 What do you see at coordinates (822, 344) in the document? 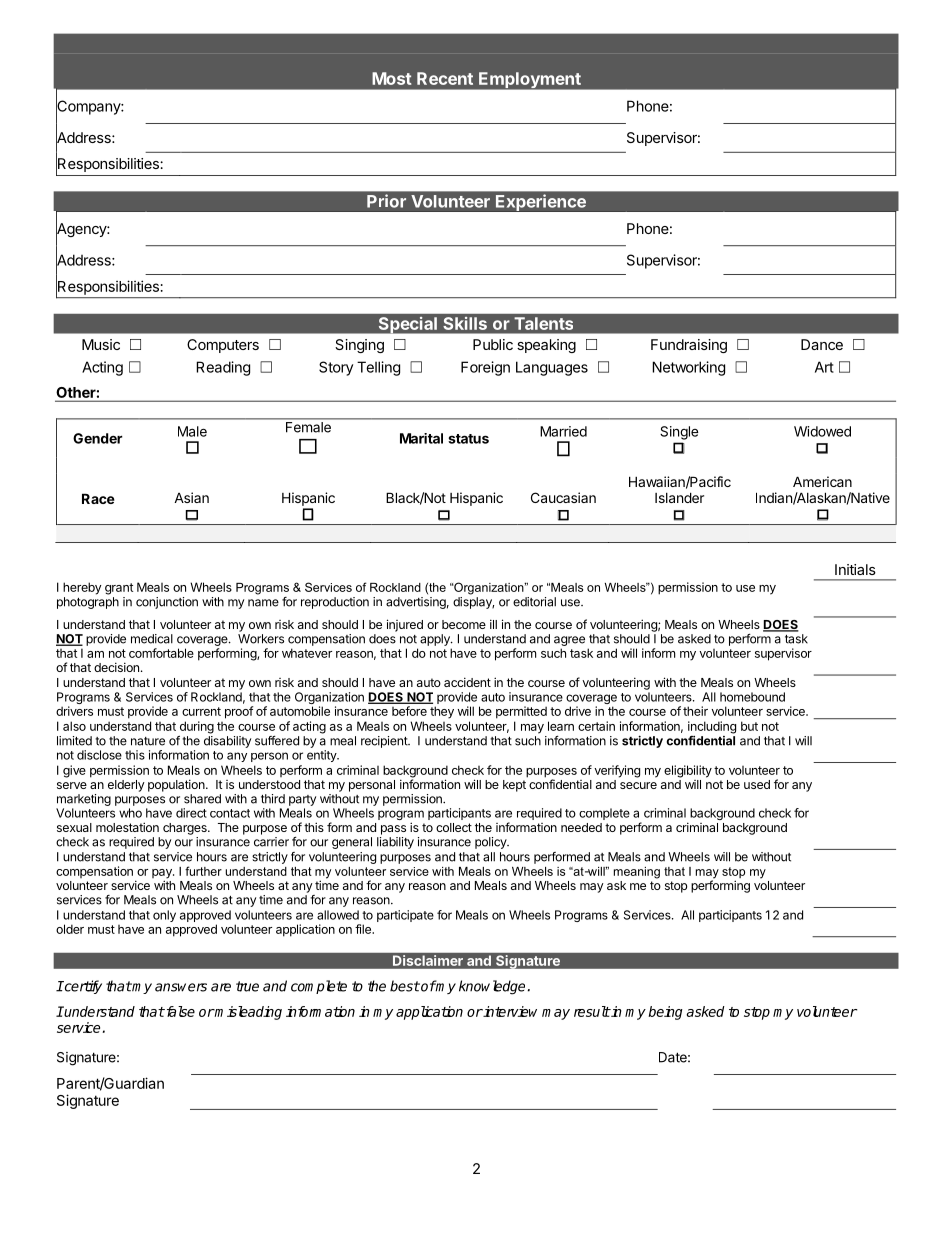
I see `Dance` at bounding box center [822, 344].
